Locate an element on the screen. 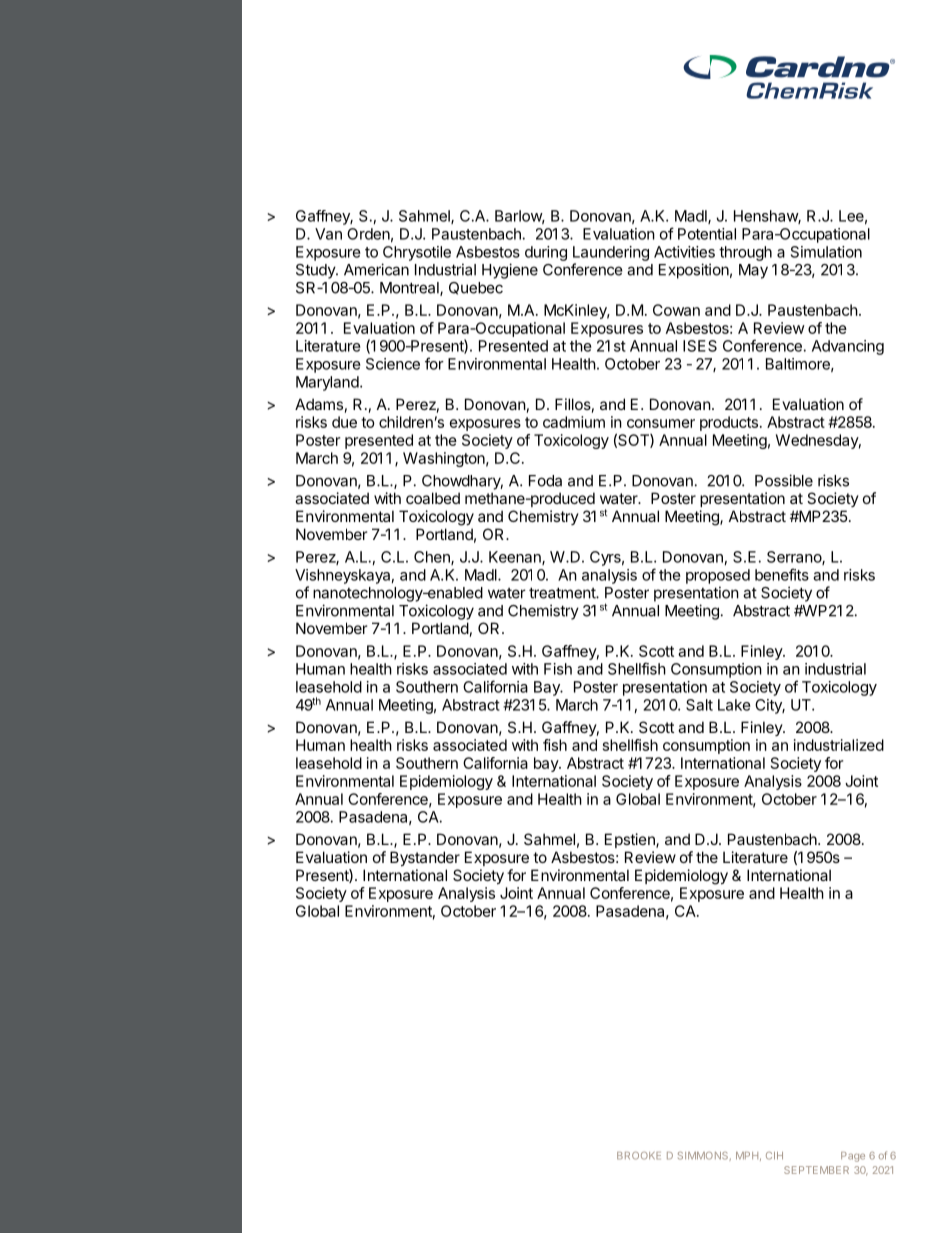 This screenshot has height=1233, width=952. BROOKE is located at coordinates (639, 1156).
